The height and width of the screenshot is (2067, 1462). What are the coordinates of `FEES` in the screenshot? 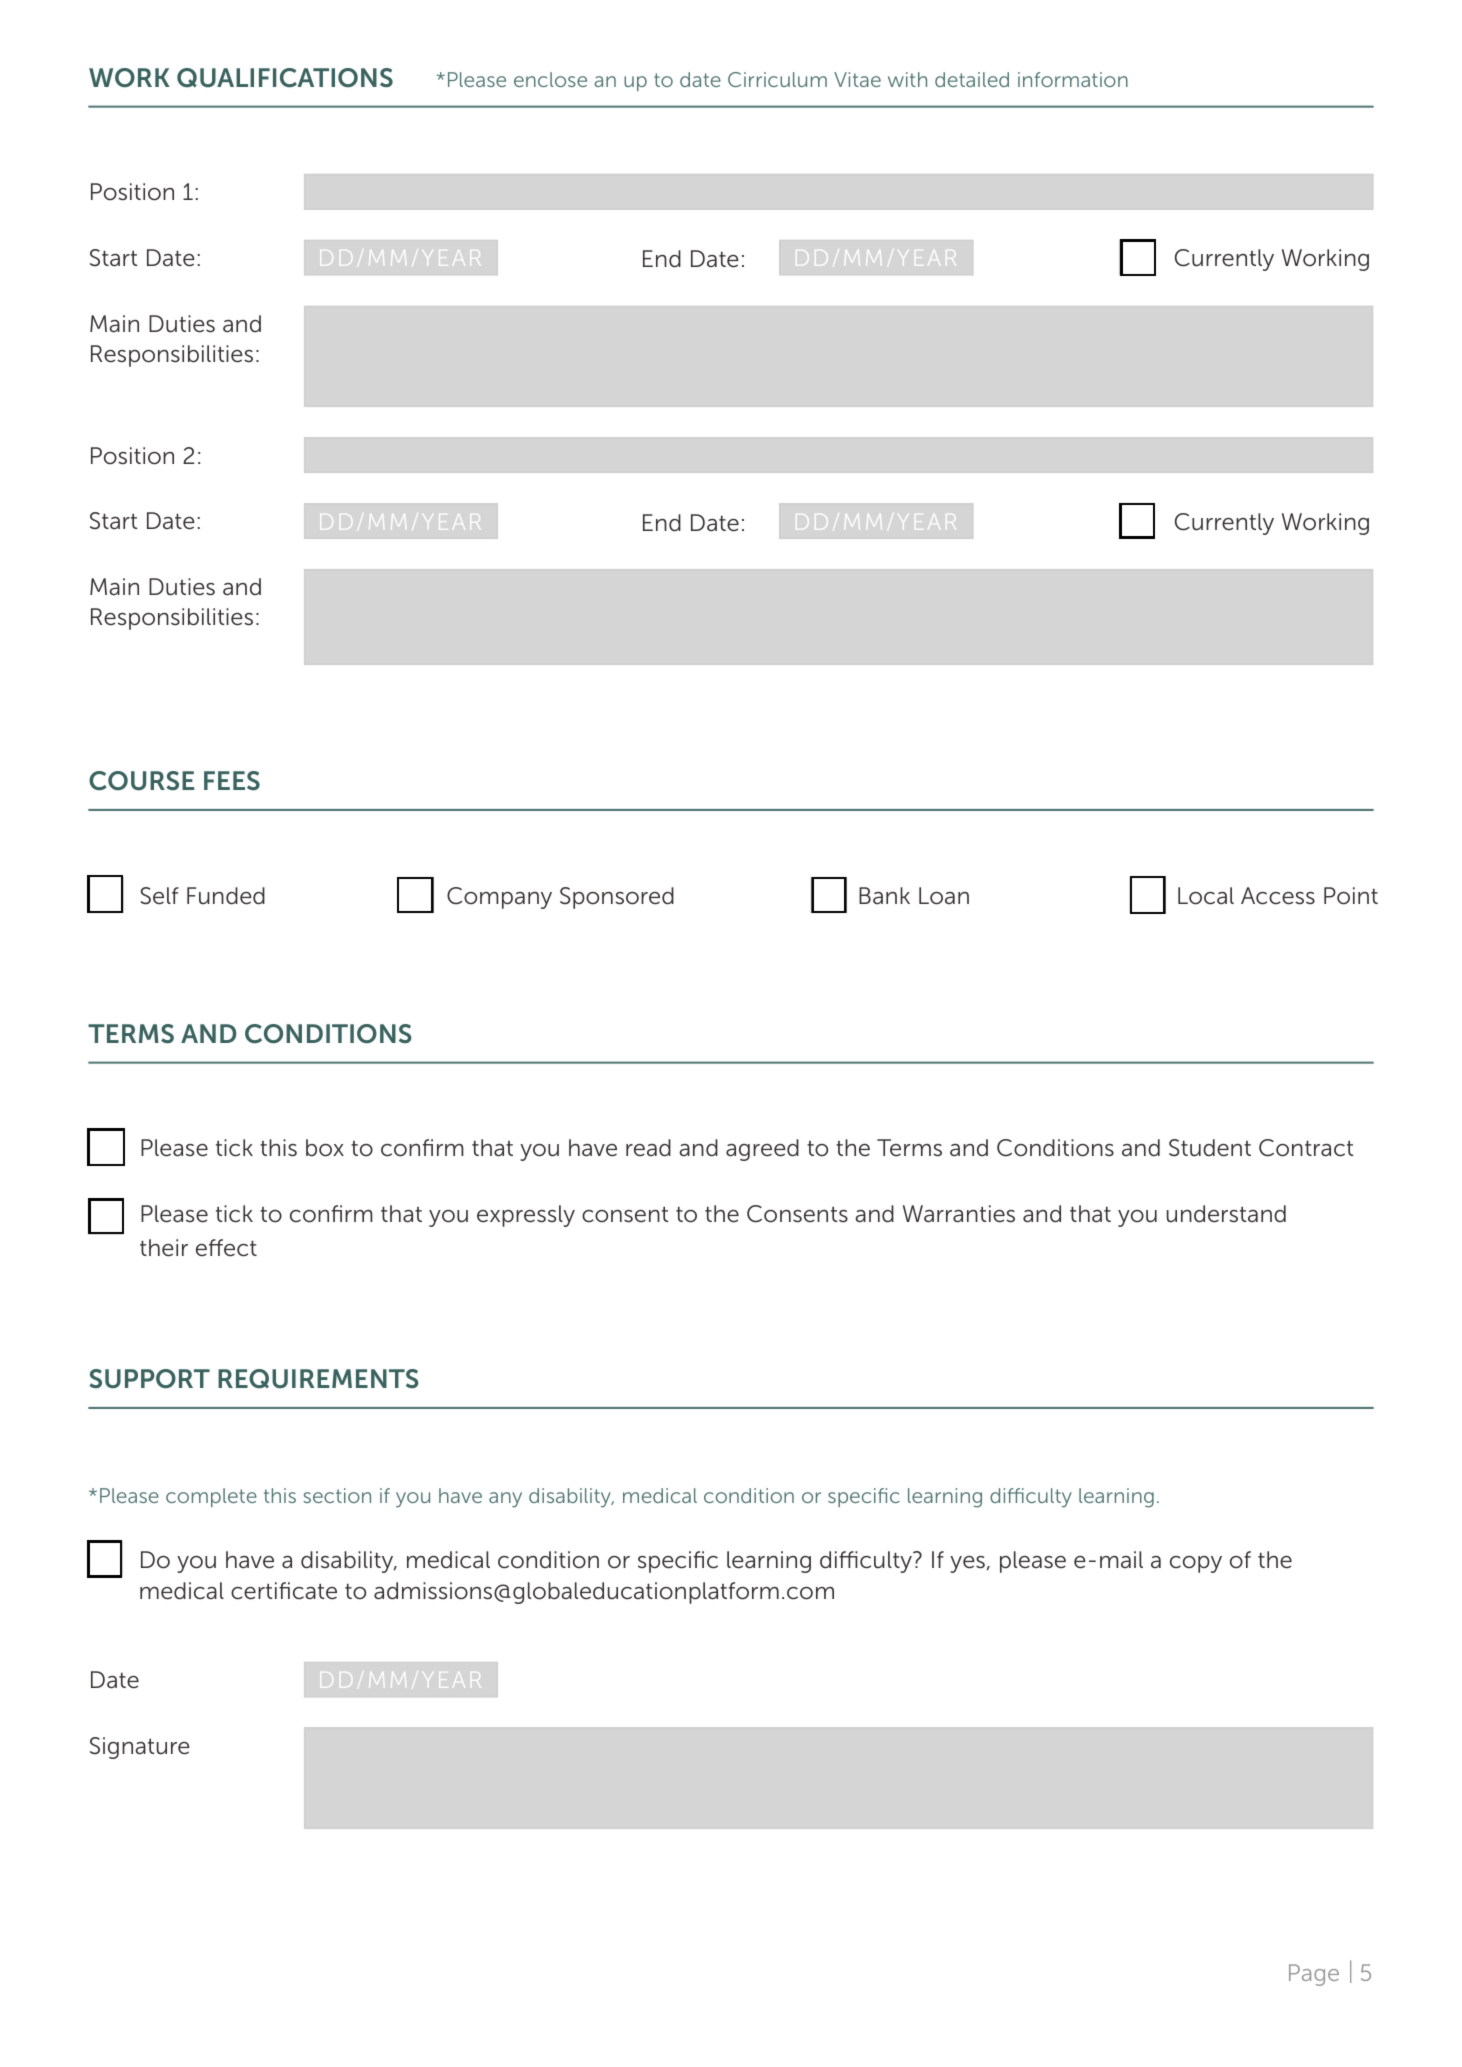 It's located at (232, 781).
